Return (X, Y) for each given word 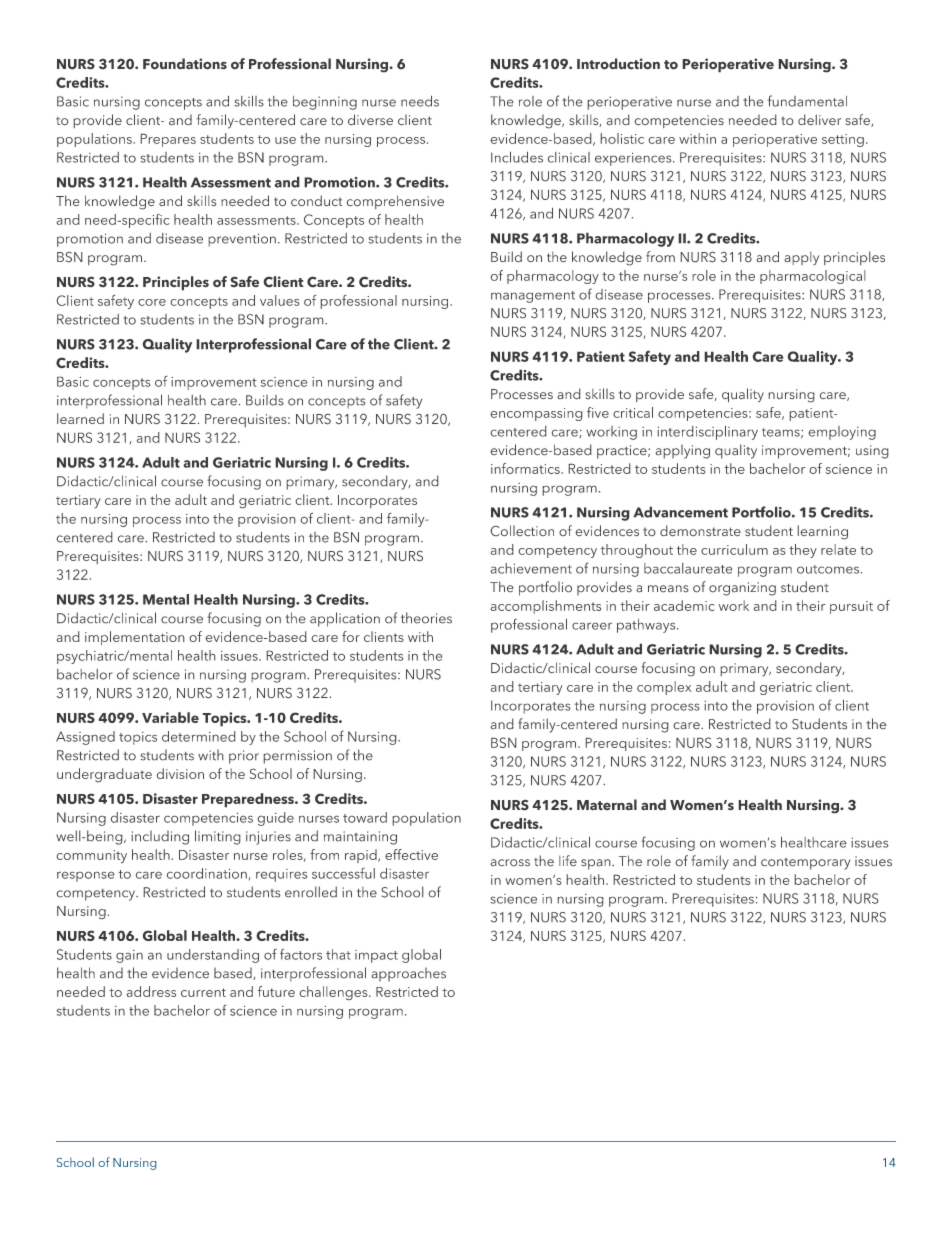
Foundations (185, 64)
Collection (522, 531)
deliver (819, 120)
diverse (370, 120)
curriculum (734, 549)
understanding (213, 956)
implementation (135, 638)
